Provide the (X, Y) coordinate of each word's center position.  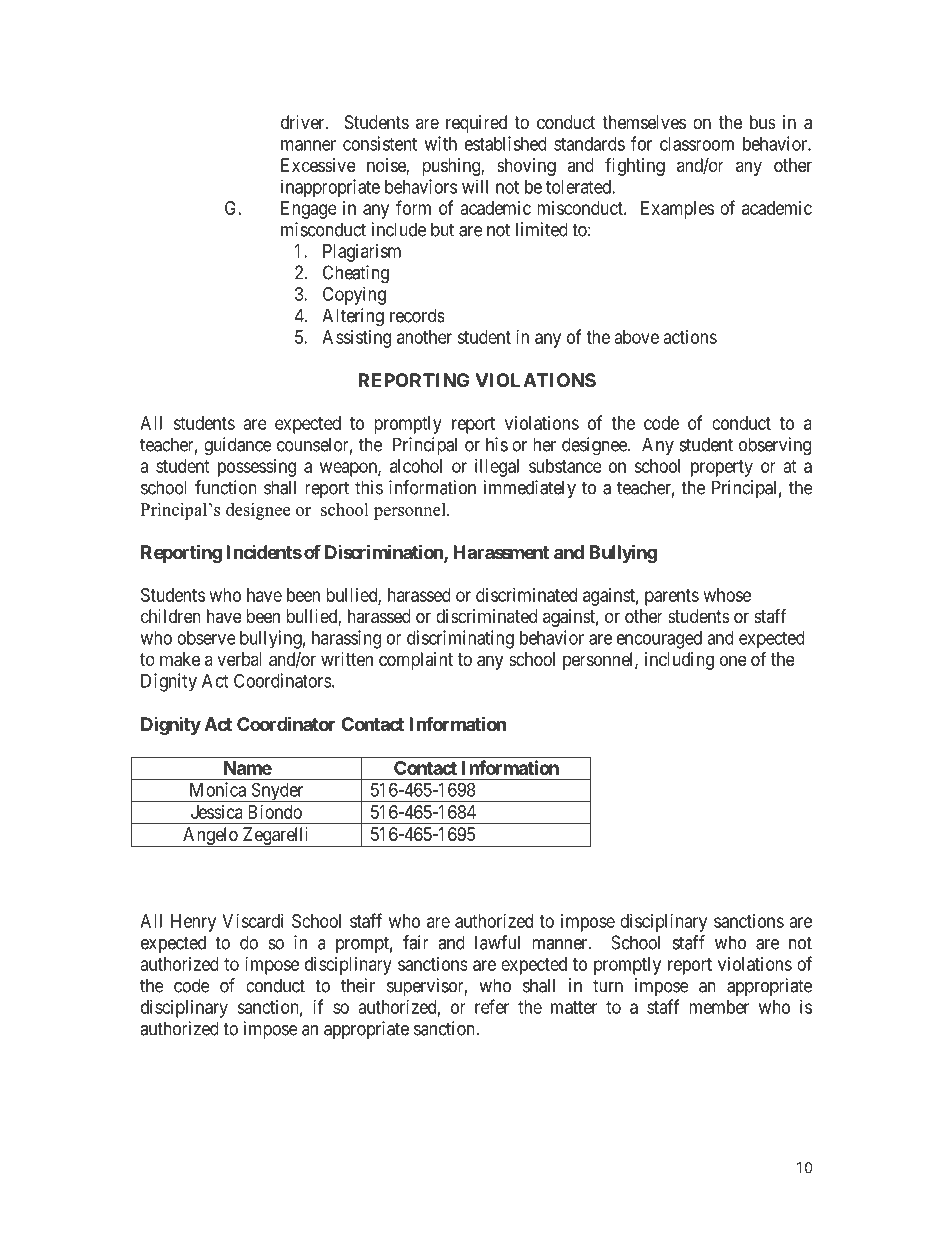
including (679, 661)
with (440, 143)
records (417, 315)
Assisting (356, 339)
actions (690, 337)
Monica (218, 789)
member (719, 1007)
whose (727, 595)
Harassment (501, 552)
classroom (697, 144)
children (171, 616)
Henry (193, 923)
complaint (416, 661)
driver (304, 122)
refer (492, 1006)
